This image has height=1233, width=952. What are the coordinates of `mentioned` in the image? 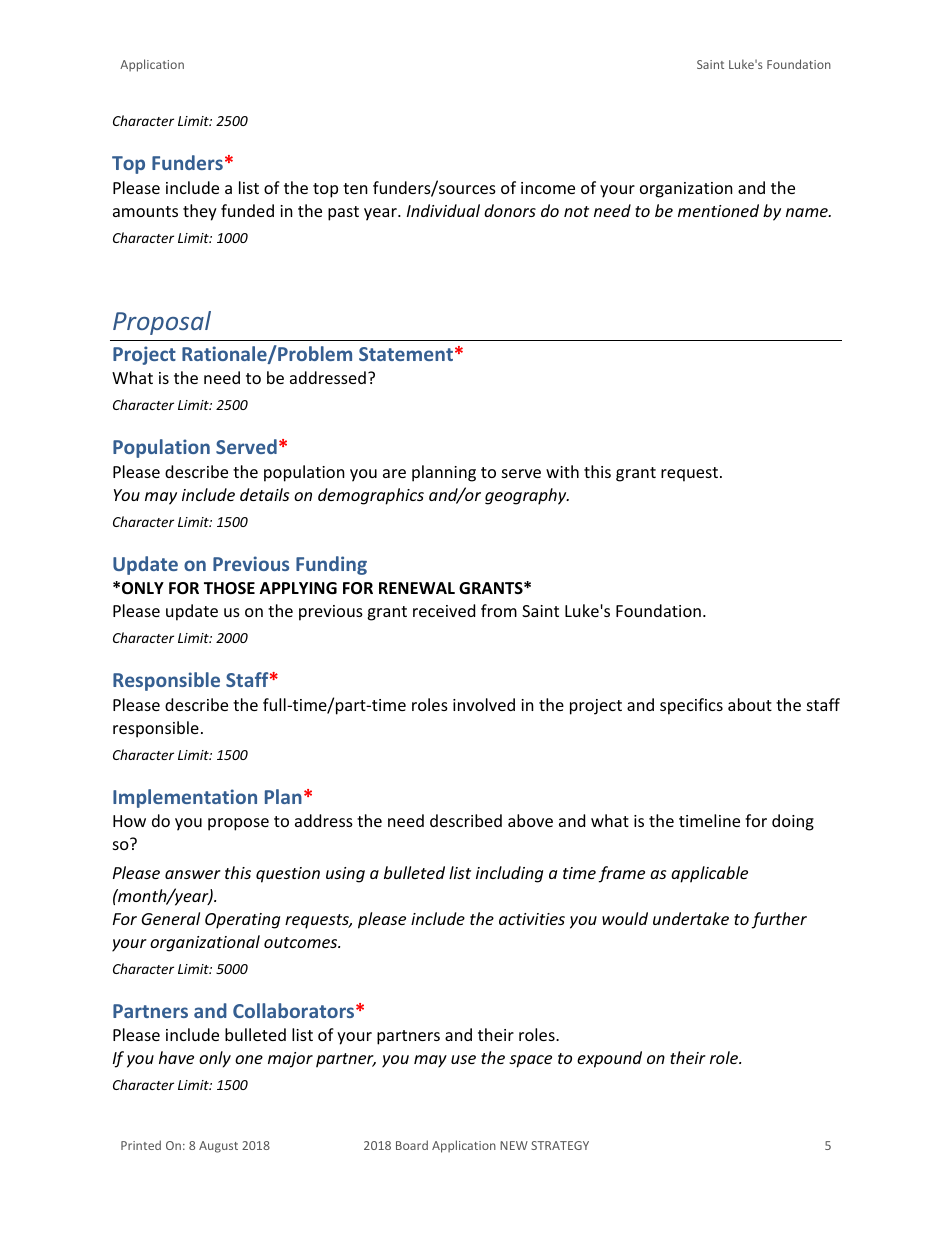 It's located at (718, 210).
